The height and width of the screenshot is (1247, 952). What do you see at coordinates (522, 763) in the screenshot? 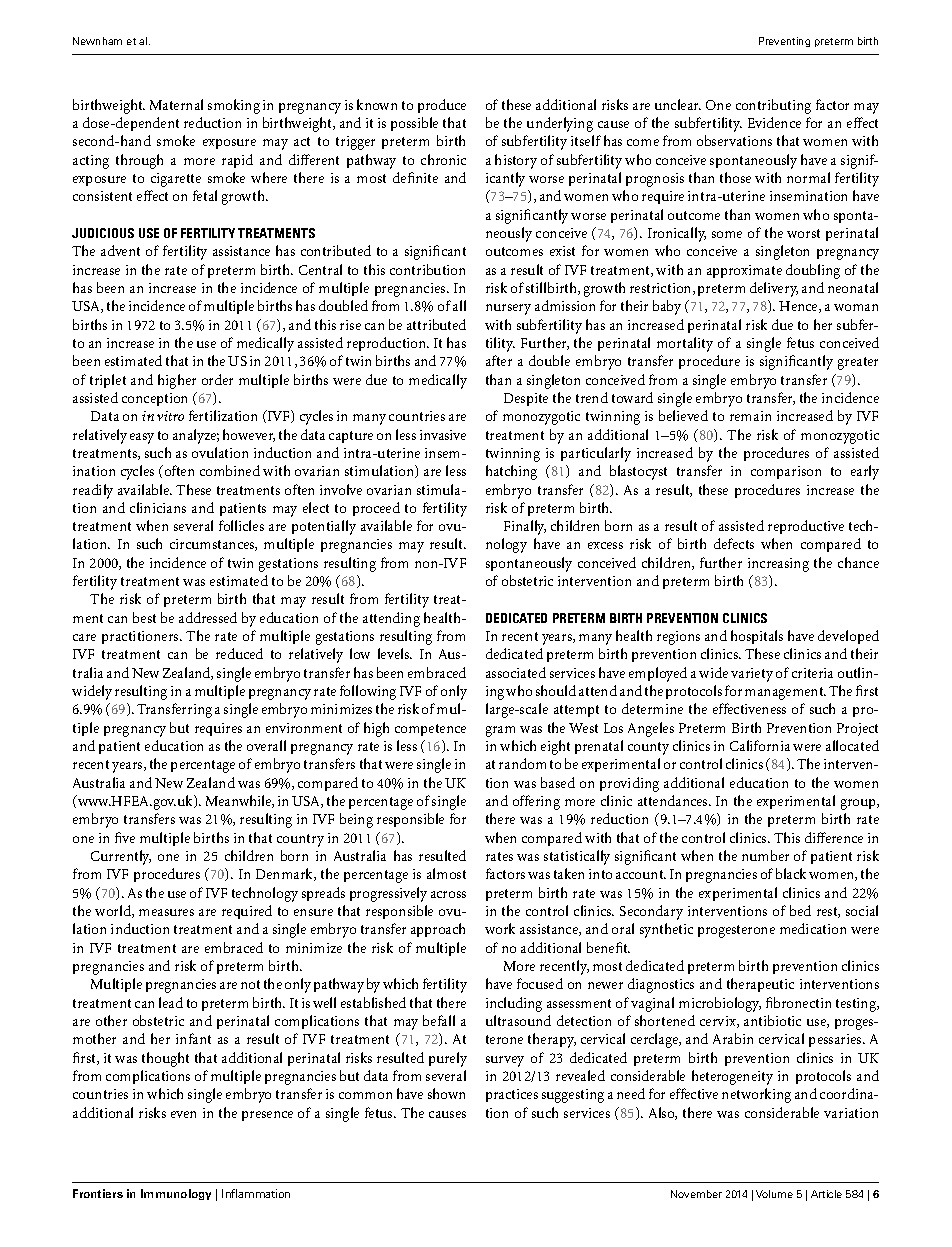
I see `random` at bounding box center [522, 763].
